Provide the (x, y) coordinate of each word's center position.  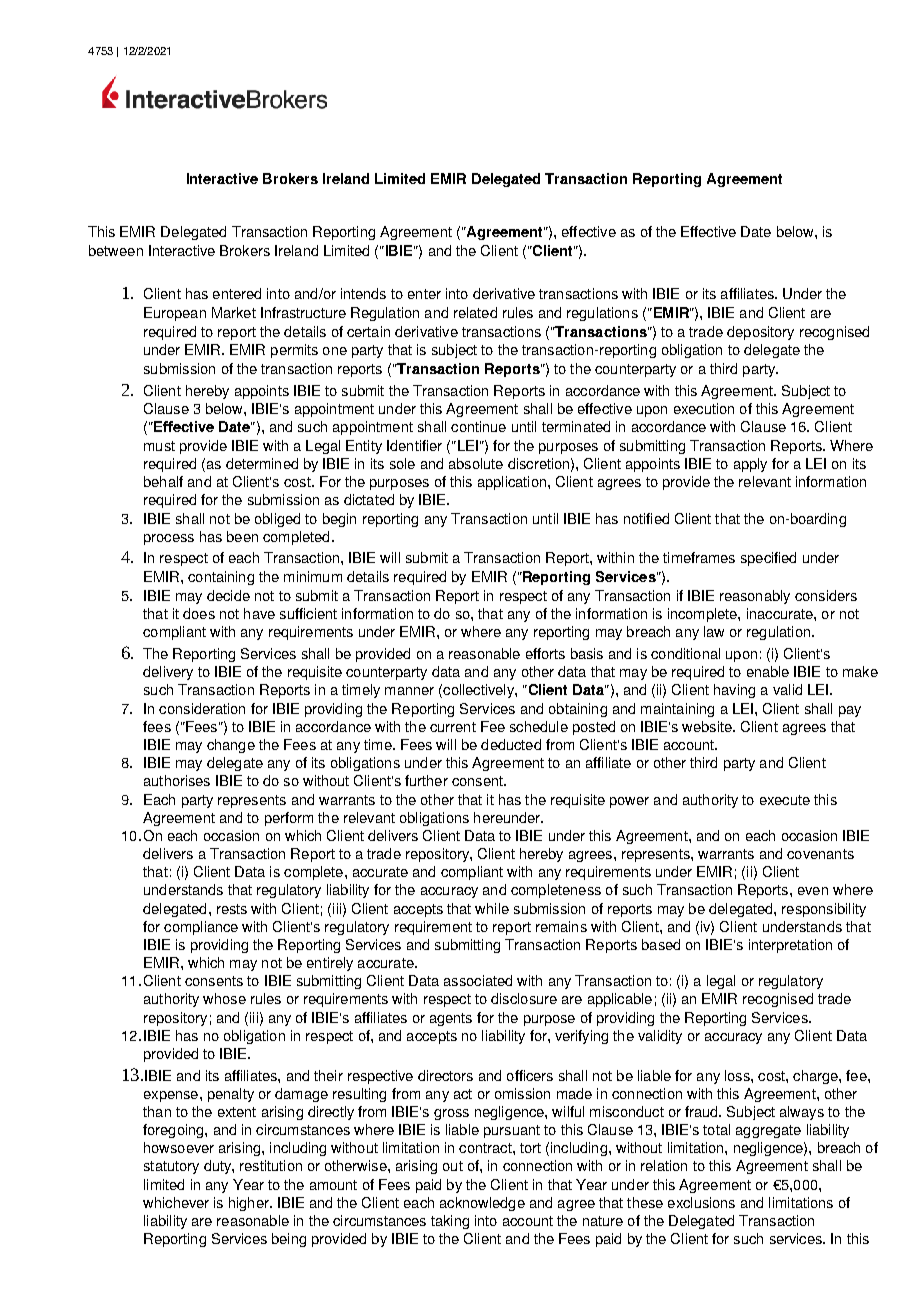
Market (234, 312)
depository (760, 333)
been (242, 536)
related (475, 312)
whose (224, 998)
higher (250, 1204)
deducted (511, 744)
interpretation (790, 946)
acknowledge (482, 1204)
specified (768, 559)
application (512, 483)
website (708, 726)
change (231, 746)
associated (478, 980)
